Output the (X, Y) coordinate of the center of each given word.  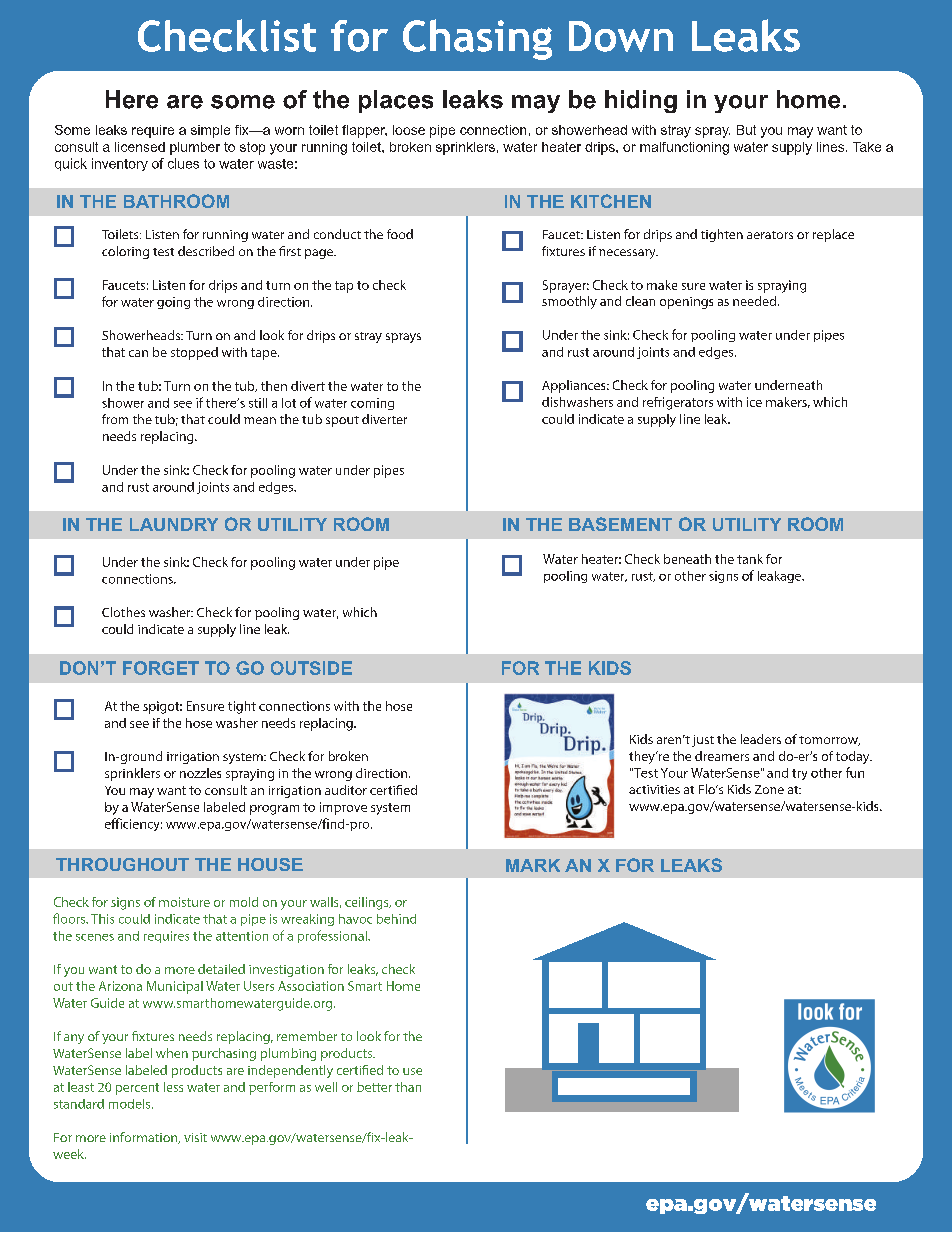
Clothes (123, 612)
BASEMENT (620, 524)
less (173, 1087)
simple (210, 131)
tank (750, 559)
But (746, 130)
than (408, 1087)
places (396, 101)
